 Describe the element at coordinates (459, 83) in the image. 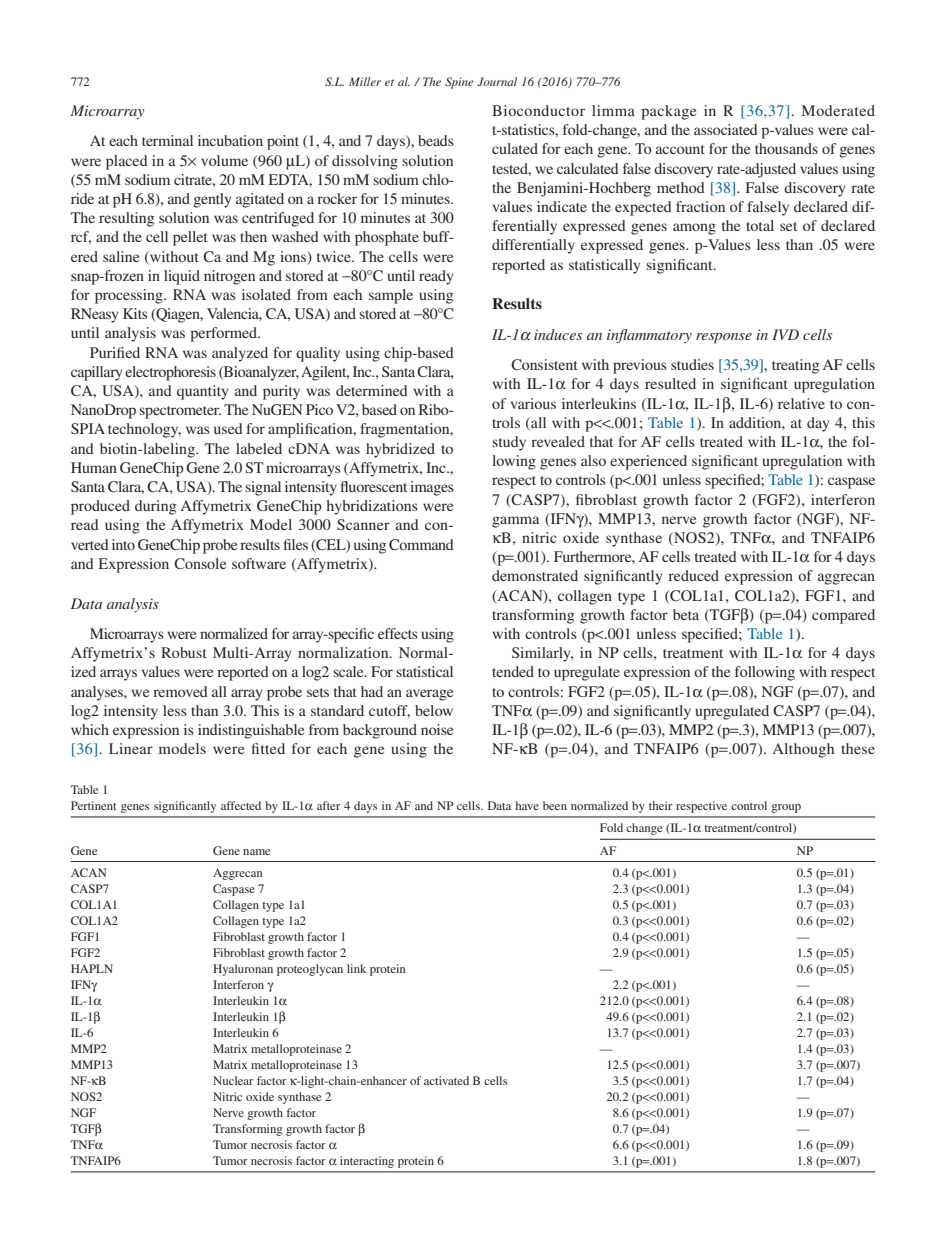

I see `Spine` at that location.
